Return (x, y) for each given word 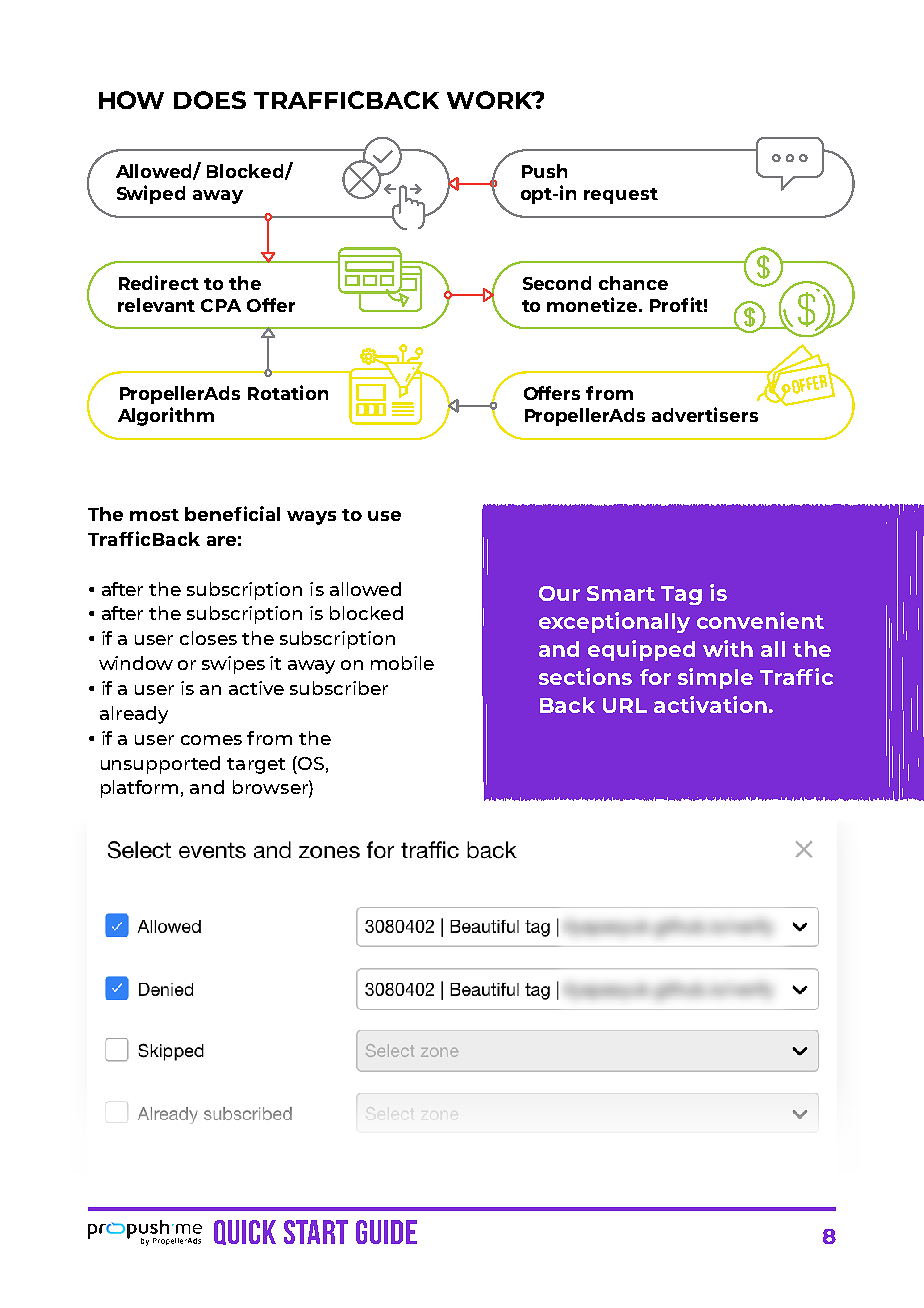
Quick (245, 1232)
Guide (386, 1232)
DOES (210, 100)
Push (544, 171)
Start (316, 1232)
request (621, 196)
